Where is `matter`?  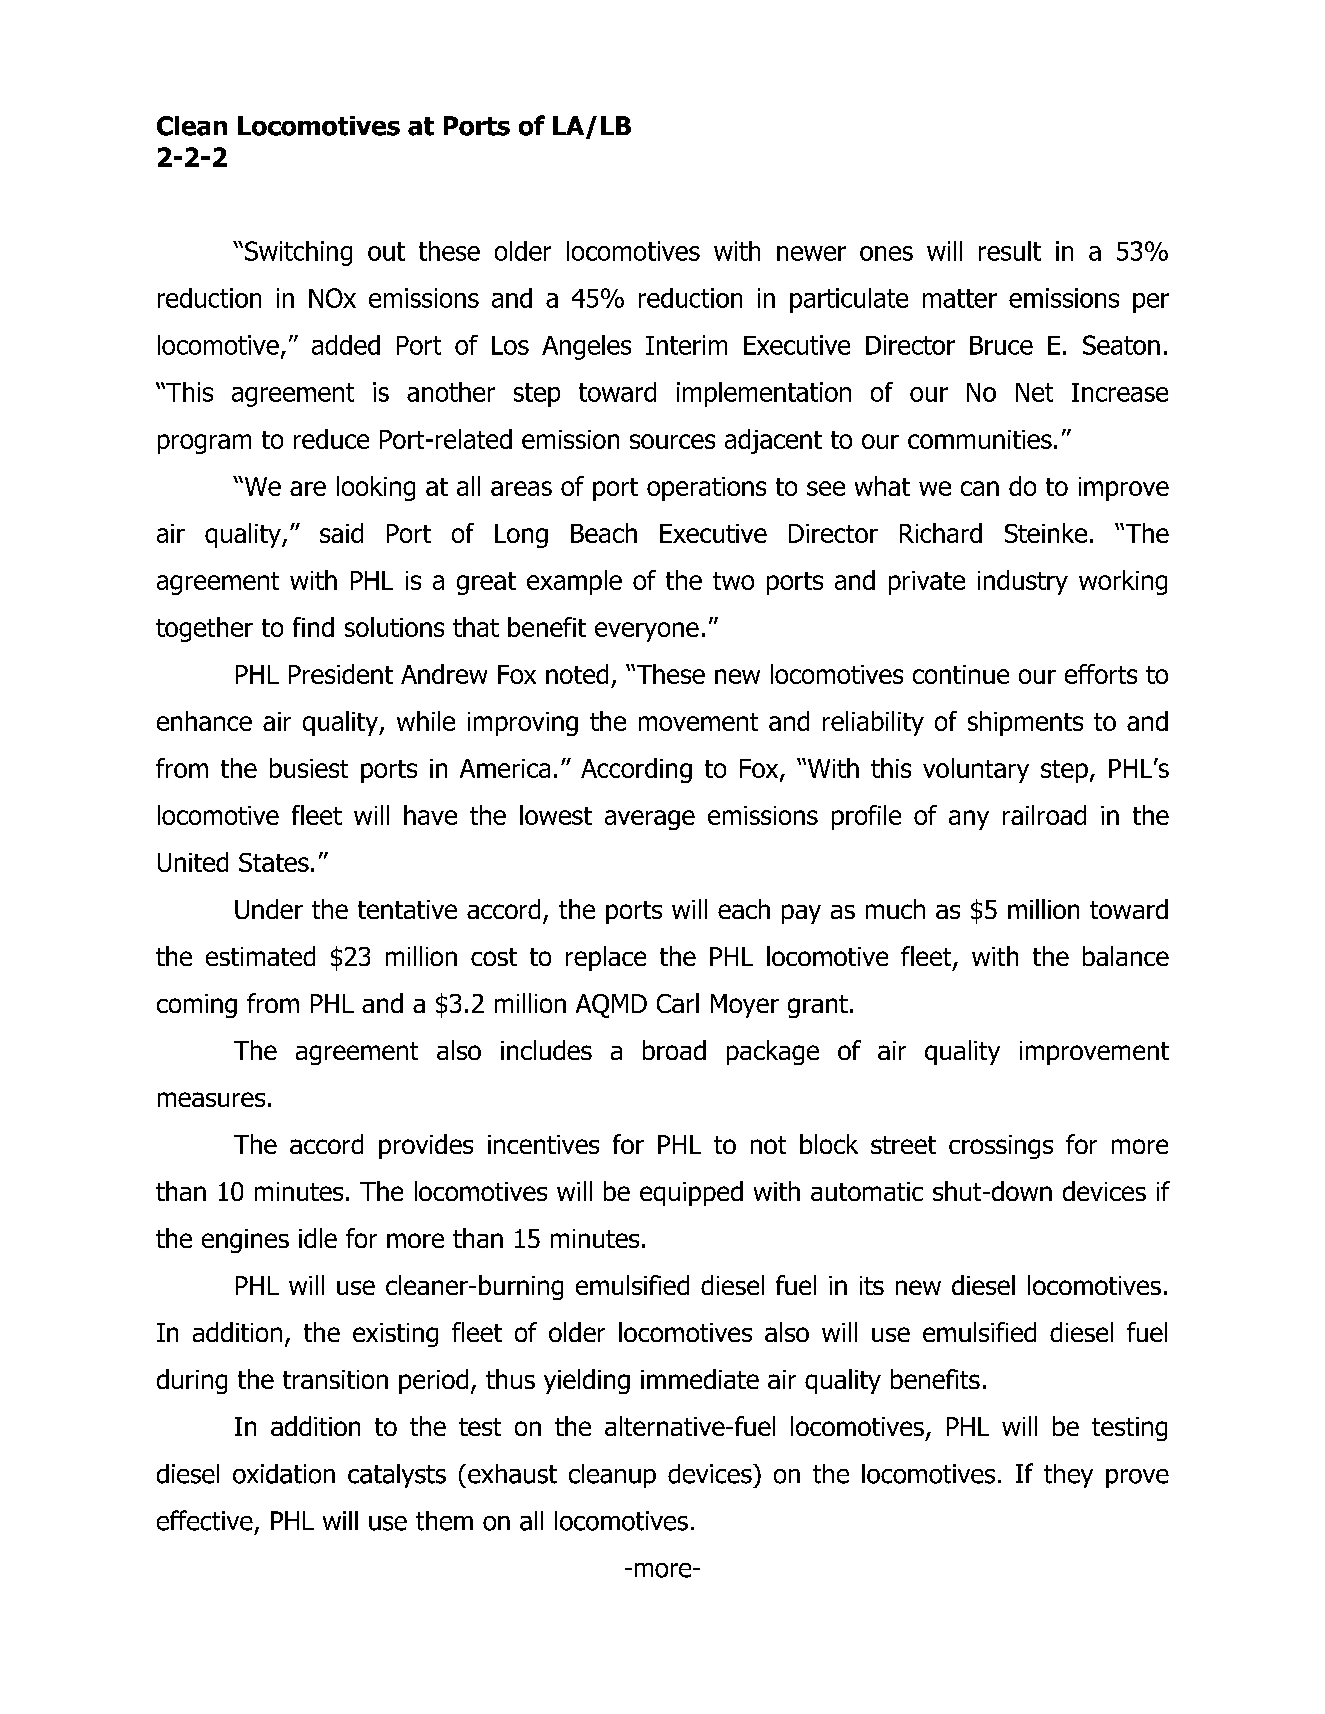 matter is located at coordinates (960, 298).
